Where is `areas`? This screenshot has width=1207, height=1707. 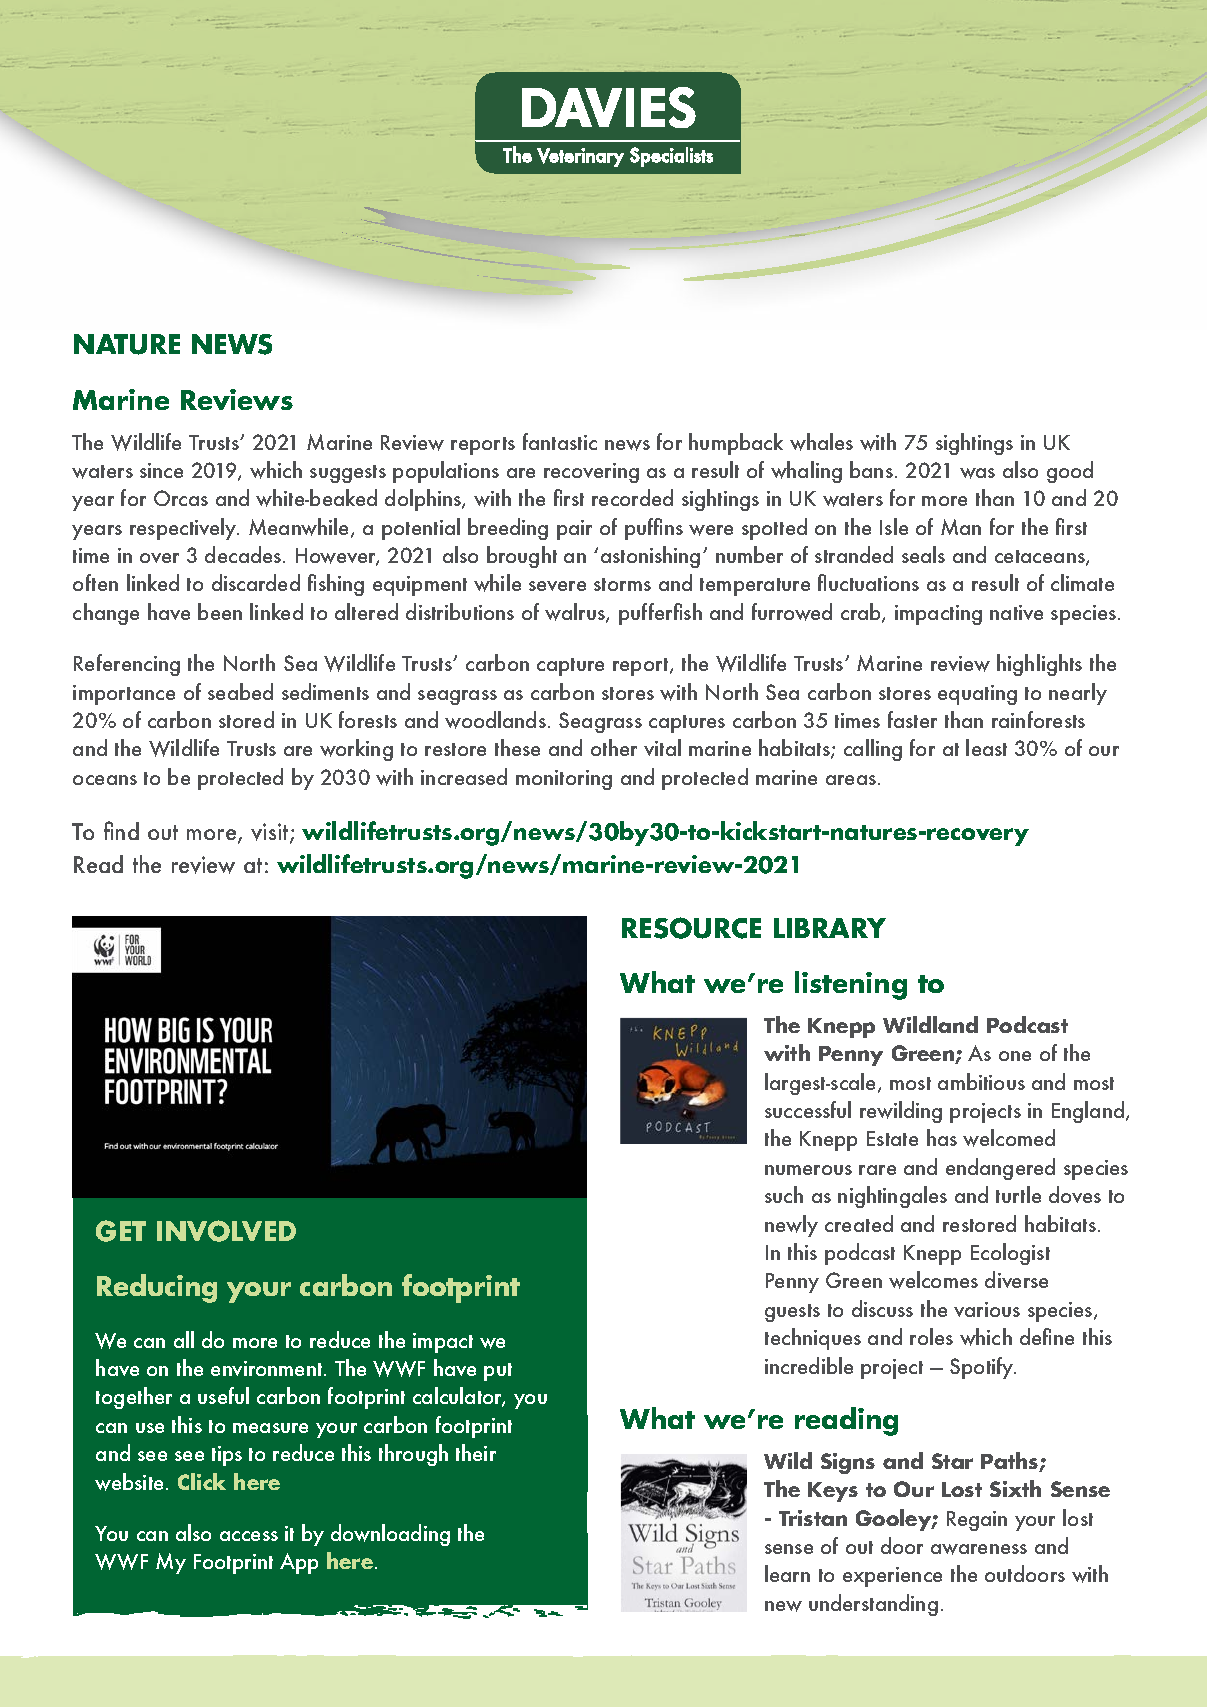 areas is located at coordinates (851, 780).
